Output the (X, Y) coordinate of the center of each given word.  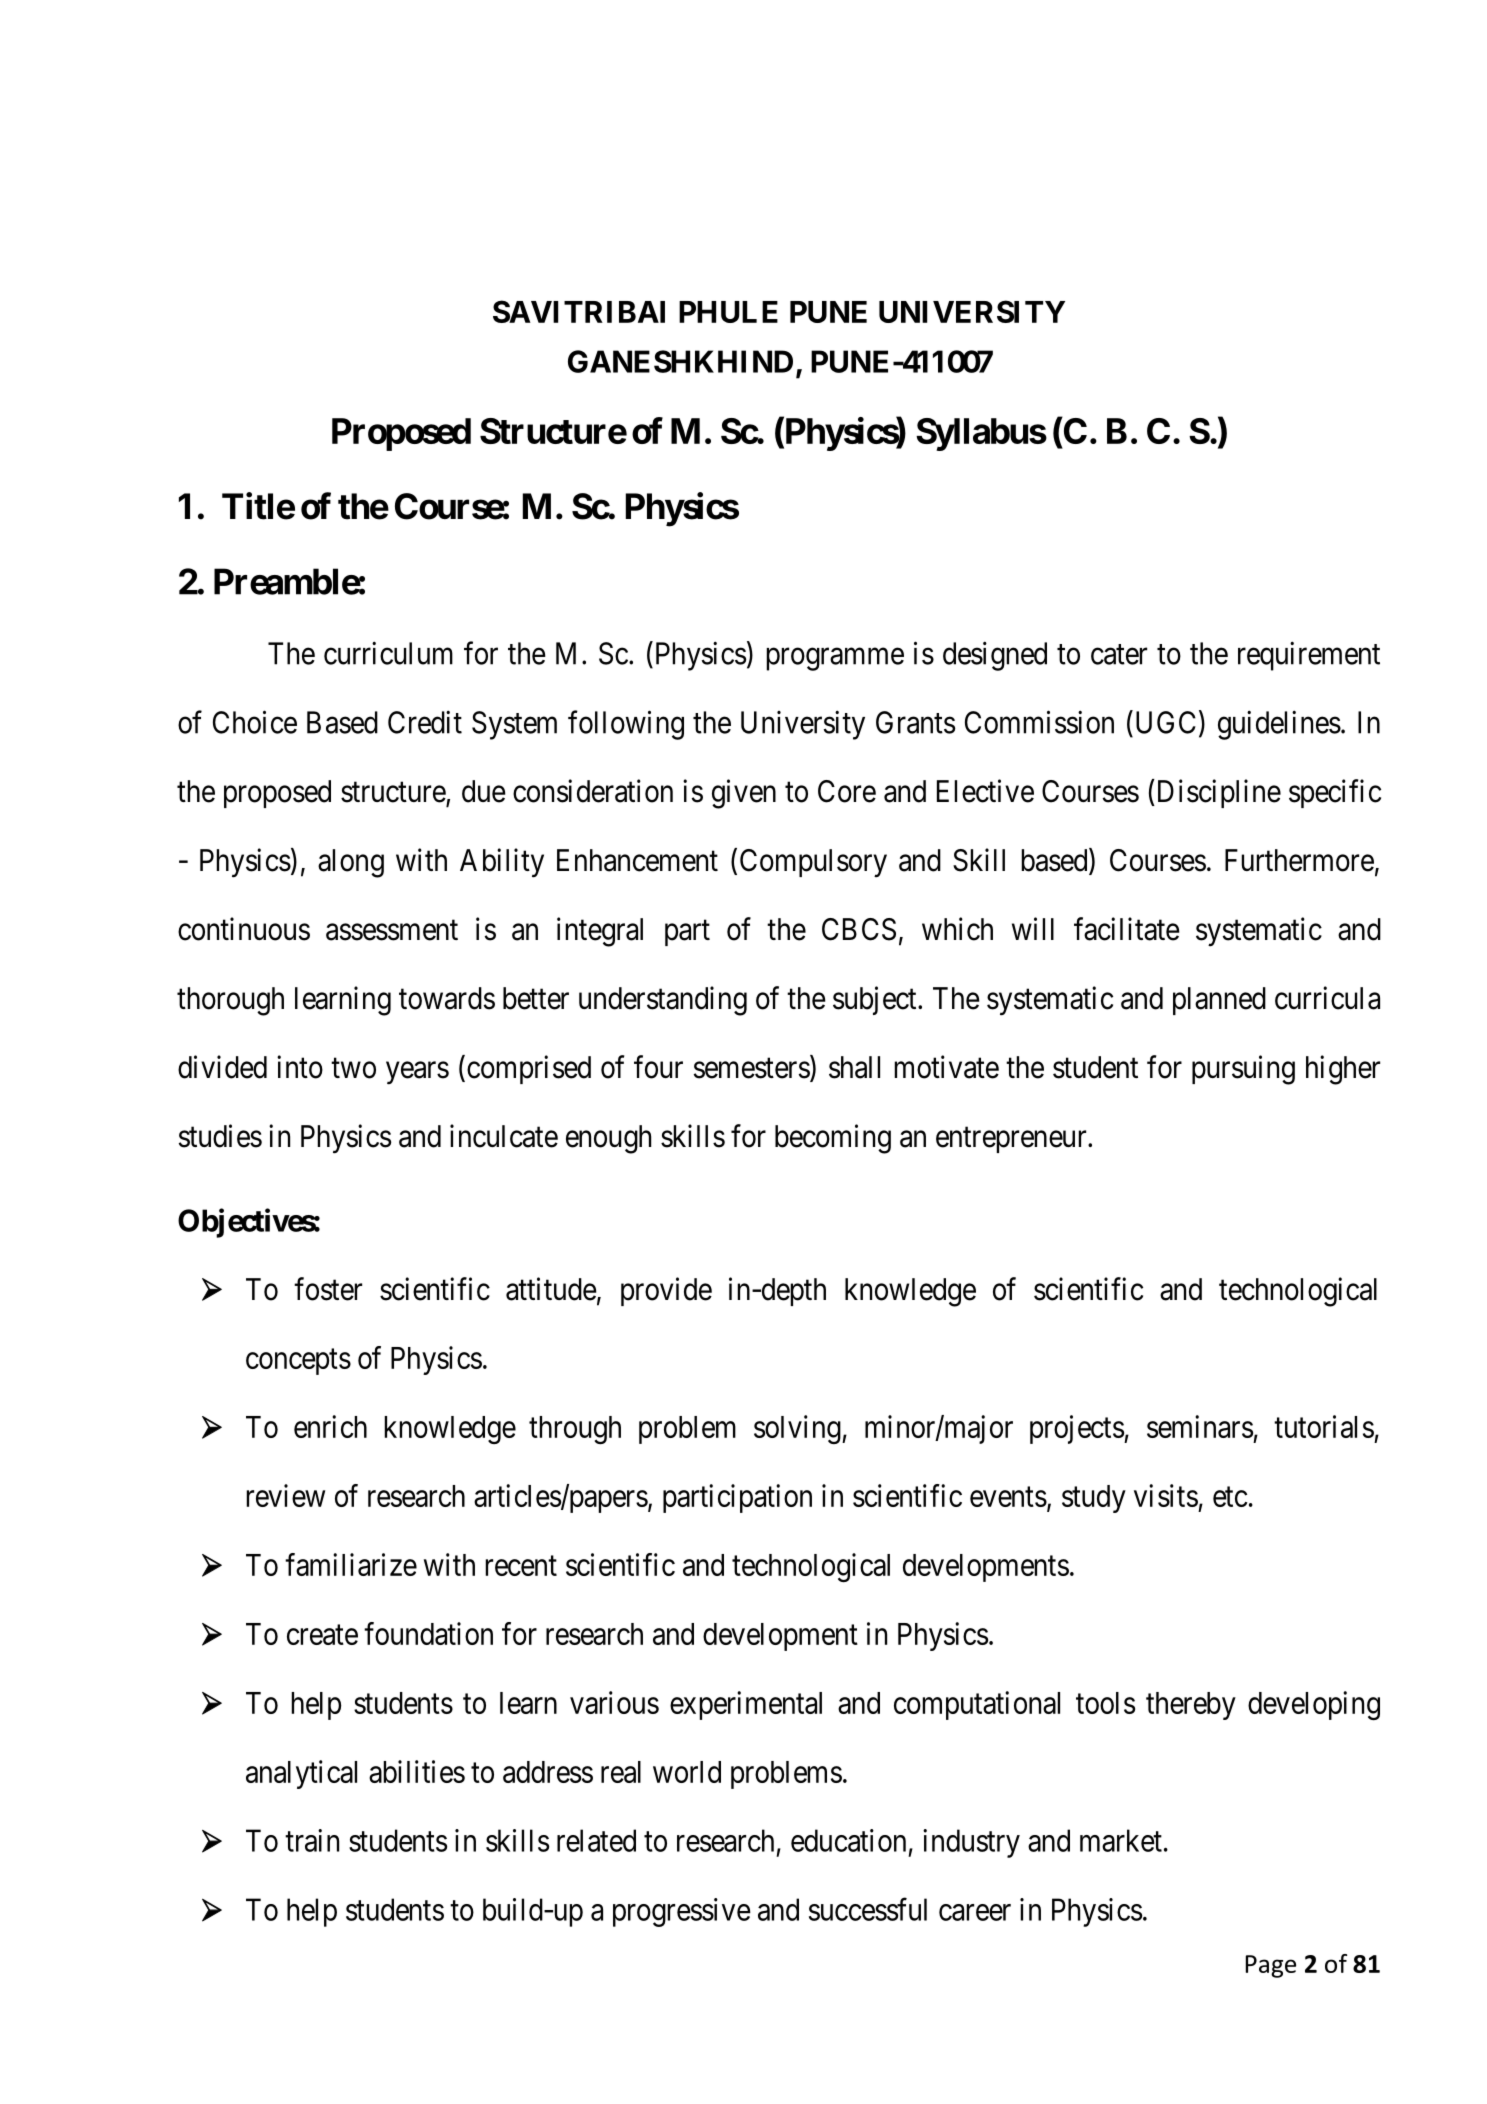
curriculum (388, 653)
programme (835, 659)
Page (1271, 1966)
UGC (1164, 722)
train (312, 1840)
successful (868, 1909)
